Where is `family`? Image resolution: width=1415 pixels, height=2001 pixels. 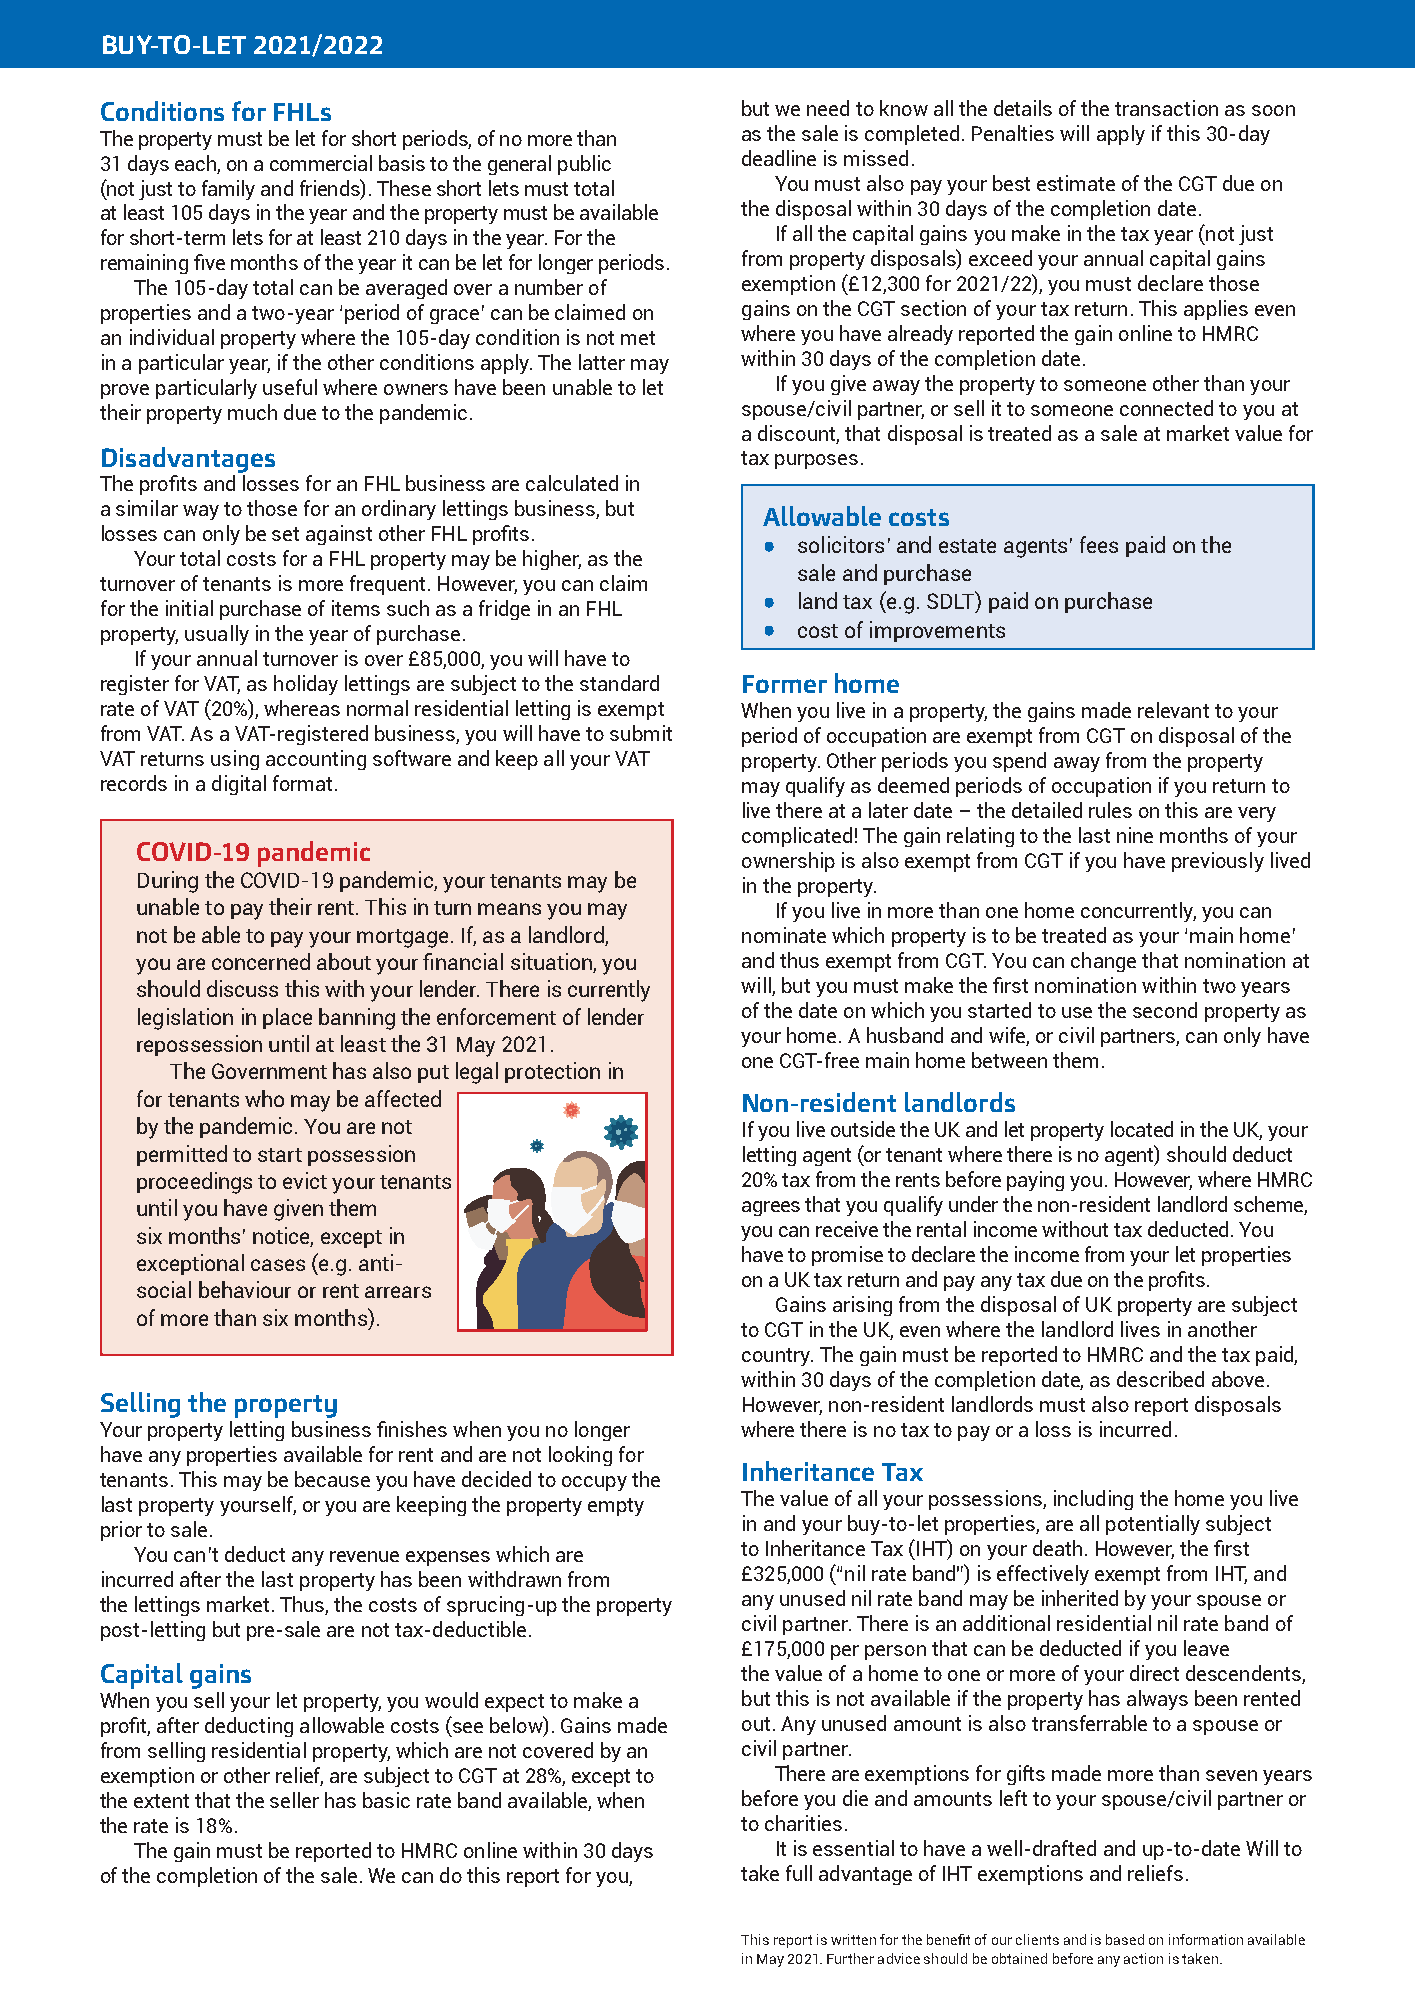 family is located at coordinates (228, 190).
